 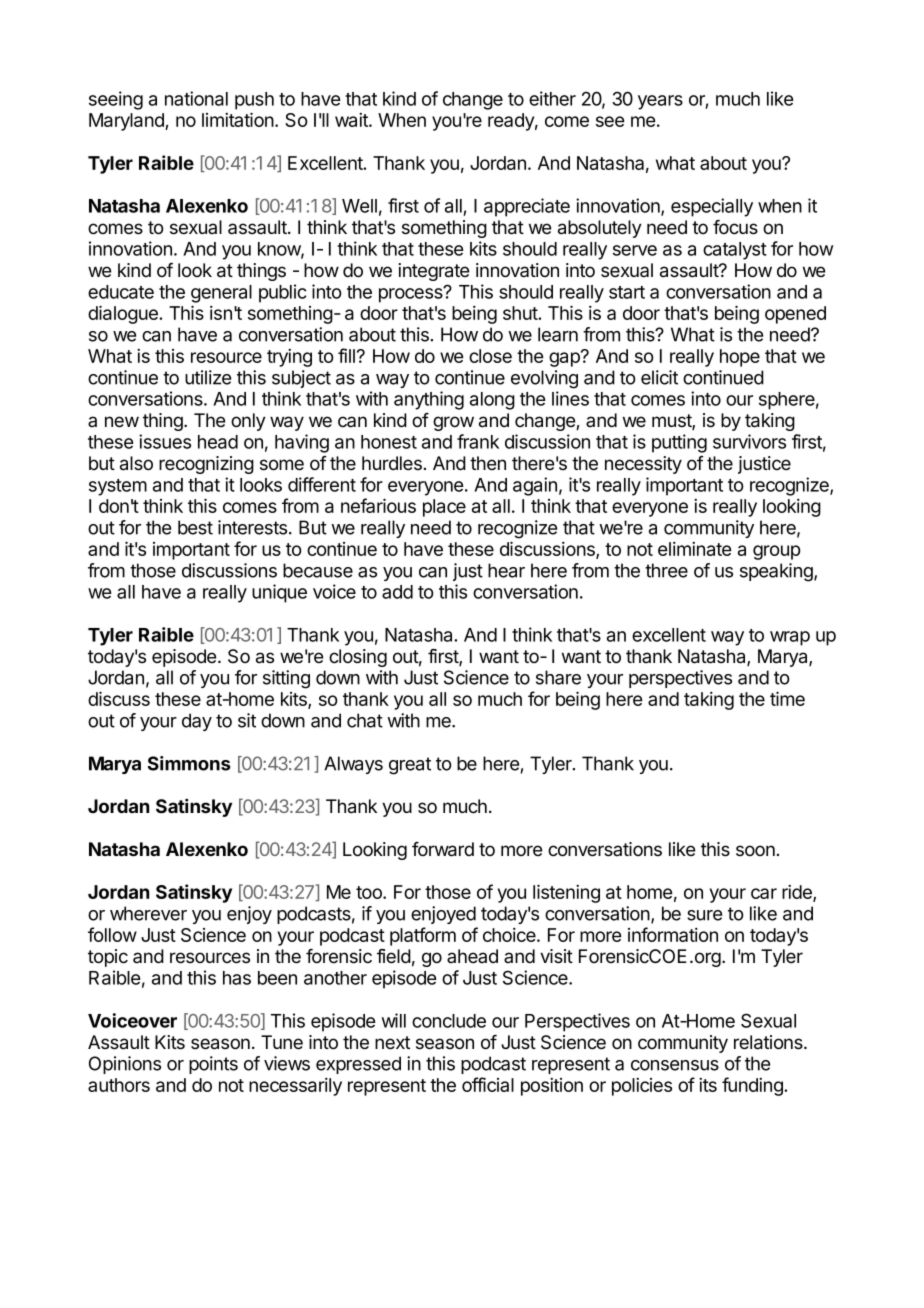 What do you see at coordinates (208, 377) in the page?
I see `utilize` at bounding box center [208, 377].
